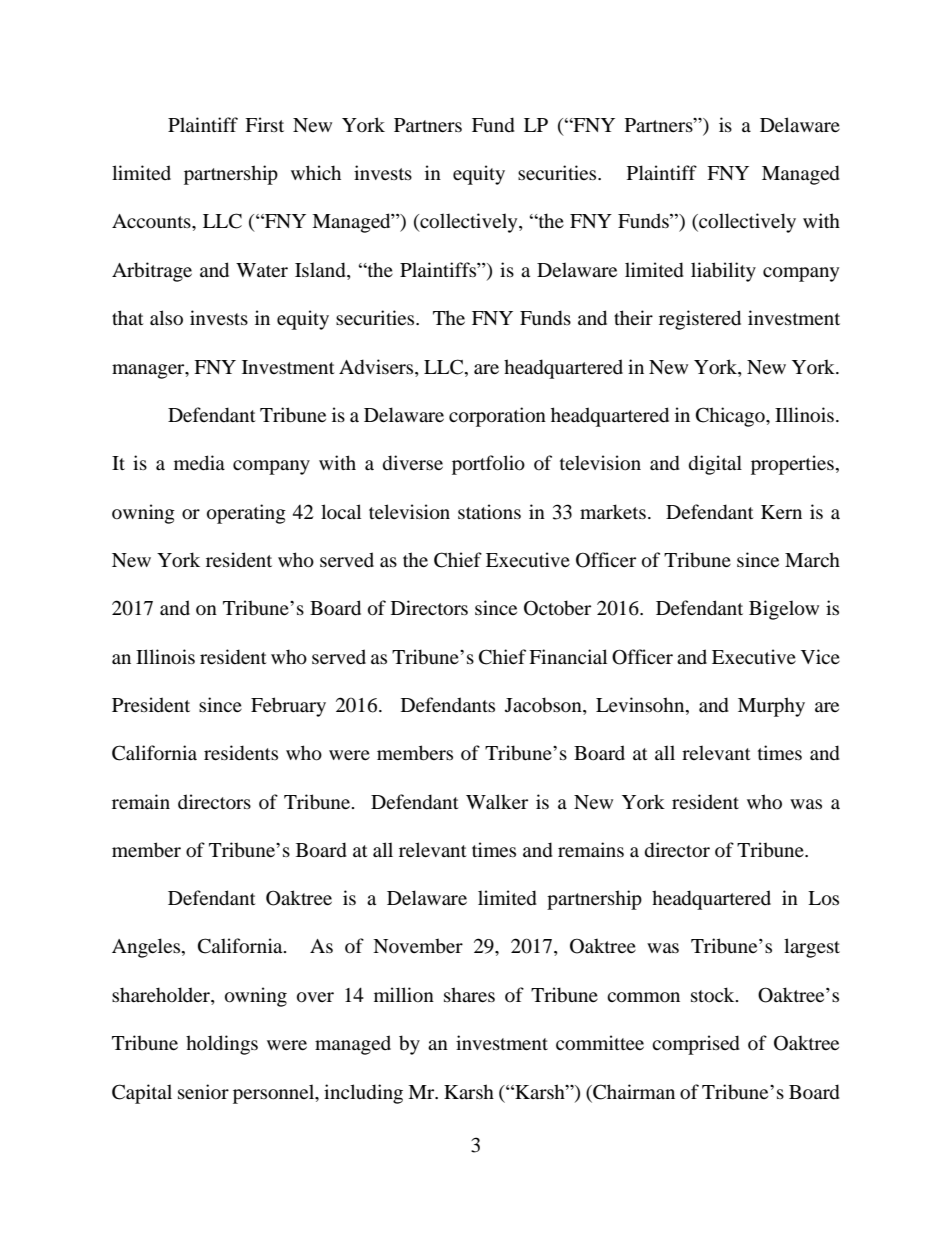 The image size is (952, 1233). I want to click on Los, so click(823, 898).
